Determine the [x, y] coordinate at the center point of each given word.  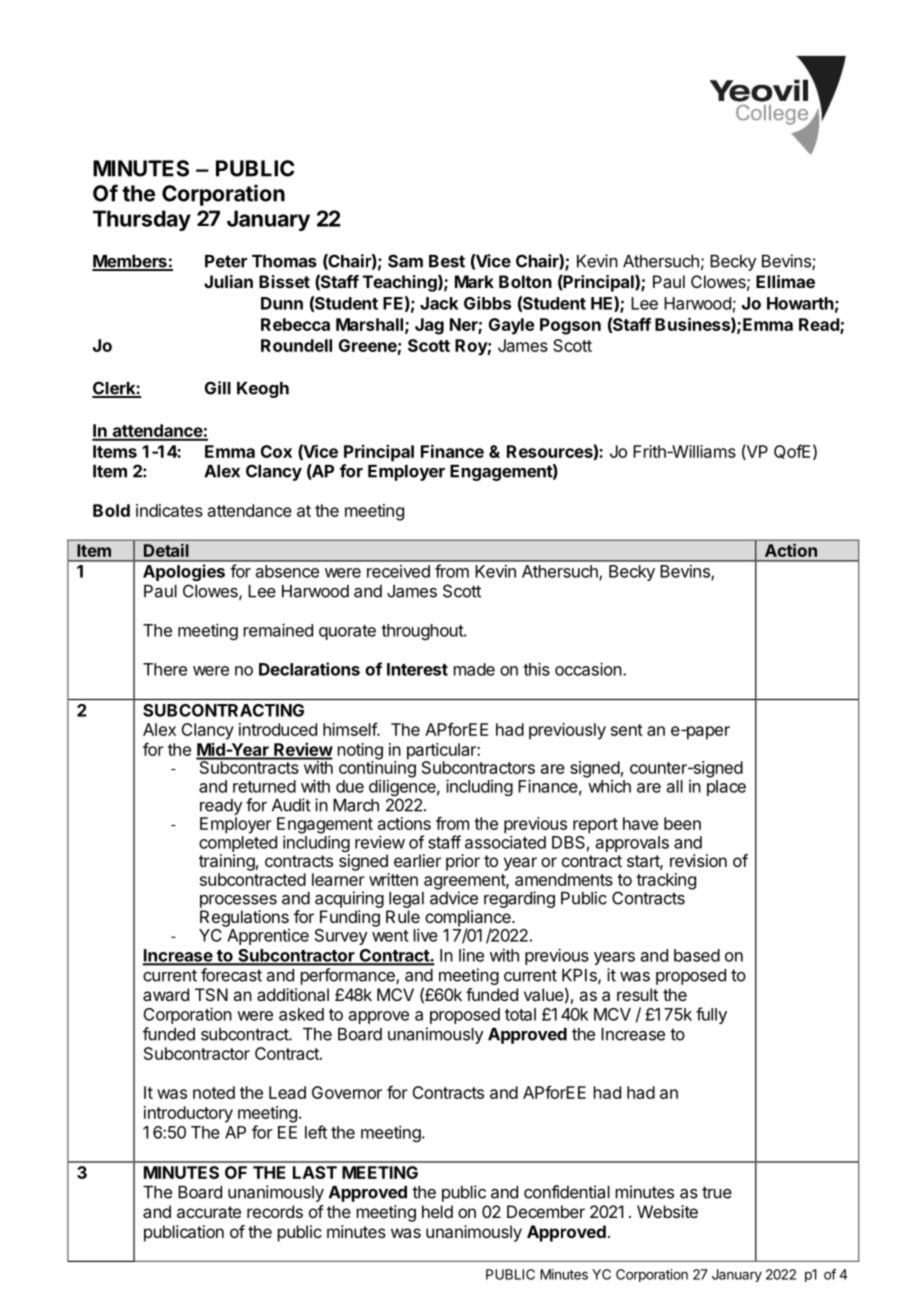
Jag [429, 326]
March [356, 805]
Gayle [512, 326]
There [165, 669]
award [166, 994]
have [640, 823]
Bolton [525, 281]
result [637, 994]
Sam [405, 261]
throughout [423, 632]
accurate [209, 1212]
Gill [218, 388]
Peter [226, 261]
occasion [588, 669]
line [471, 955]
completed [238, 844]
